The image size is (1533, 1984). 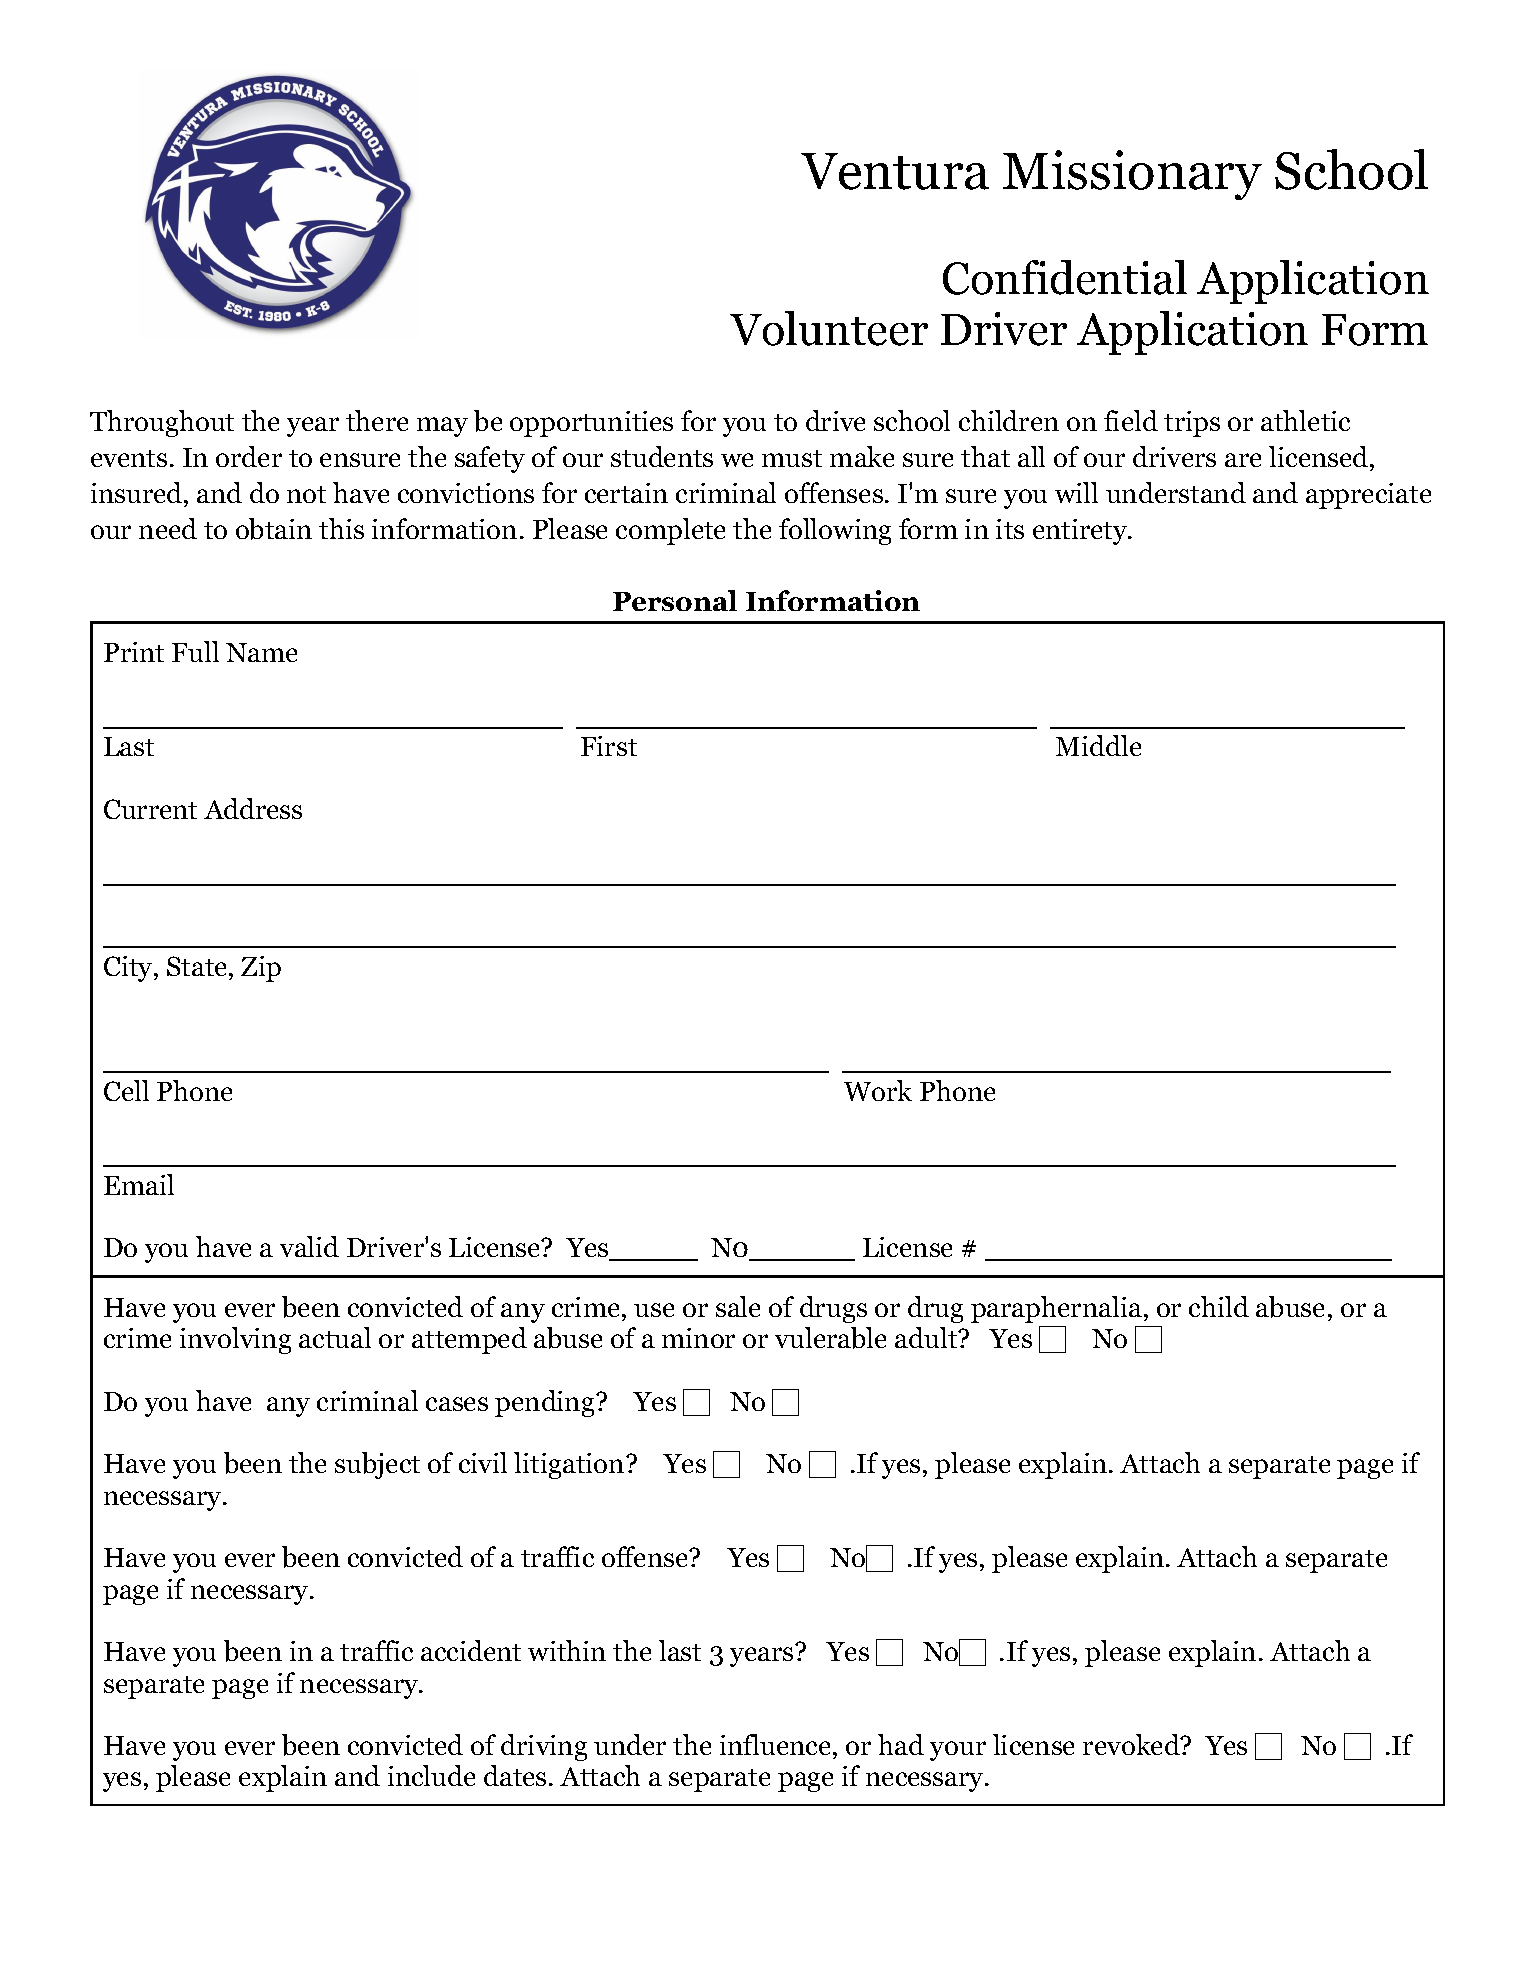 I want to click on Zip, so click(x=261, y=969).
